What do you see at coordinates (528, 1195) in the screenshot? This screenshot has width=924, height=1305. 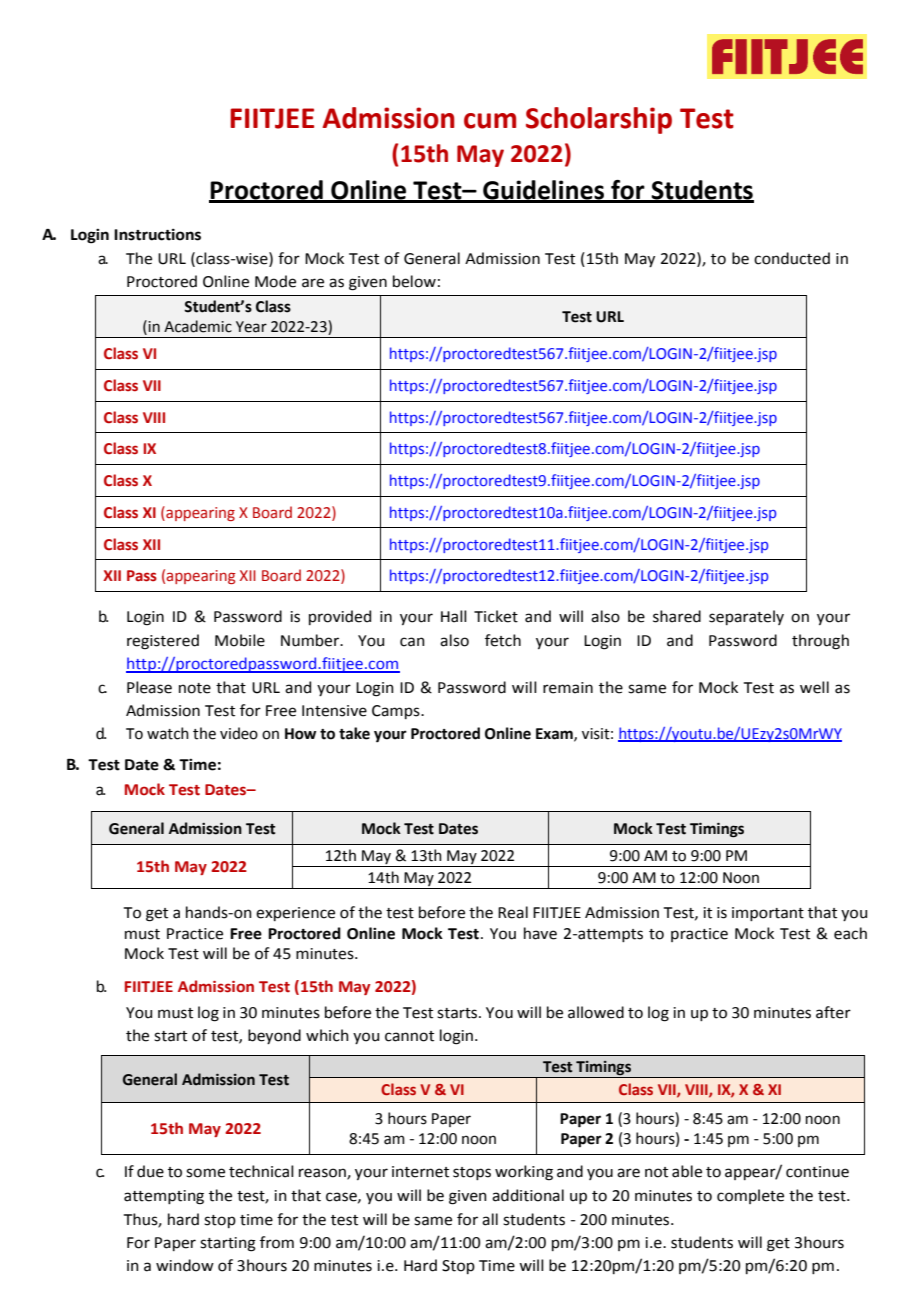 I see `additional` at bounding box center [528, 1195].
